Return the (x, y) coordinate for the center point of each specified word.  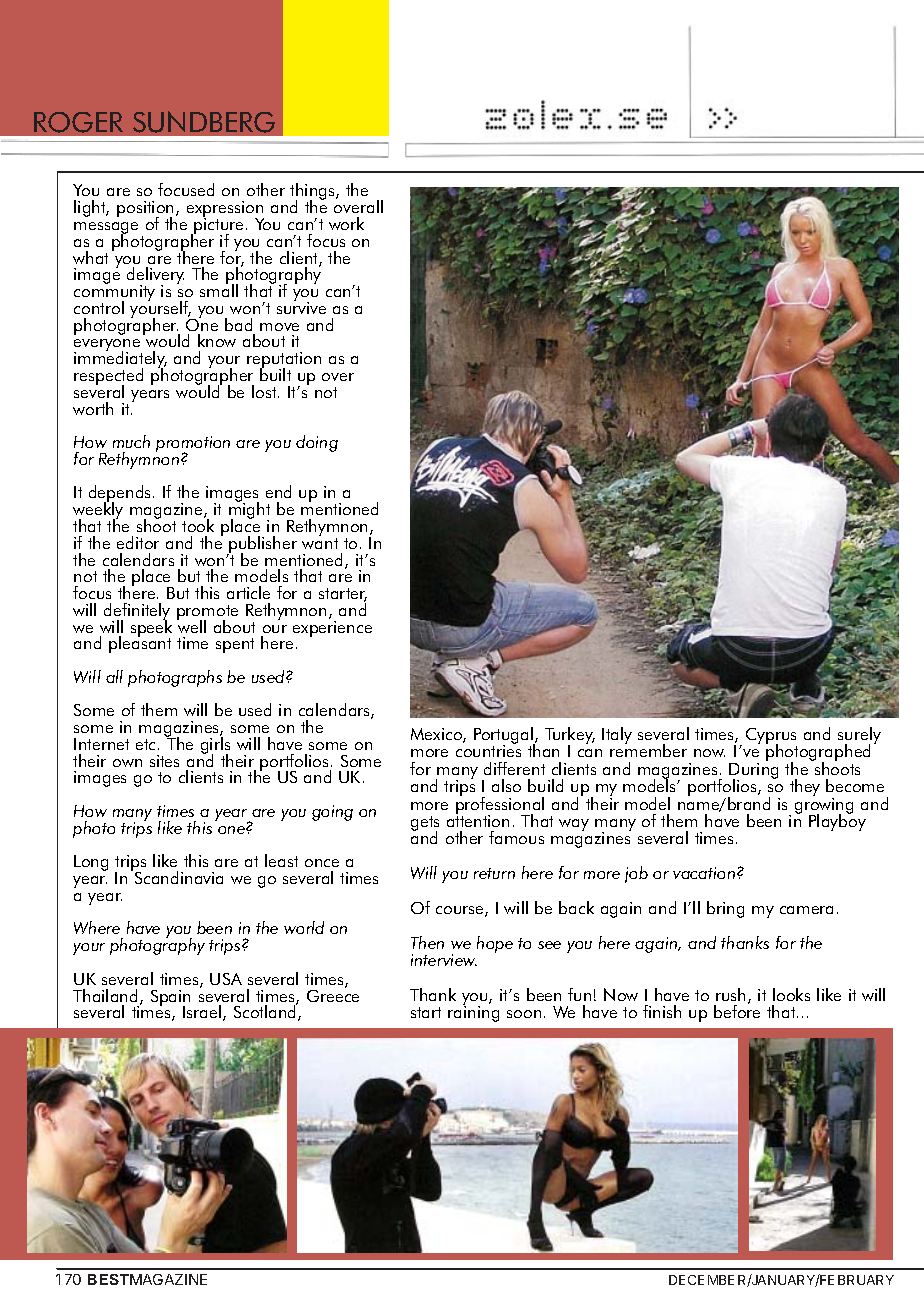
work (346, 223)
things (313, 193)
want (320, 543)
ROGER (78, 122)
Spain (170, 999)
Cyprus (771, 737)
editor (138, 542)
